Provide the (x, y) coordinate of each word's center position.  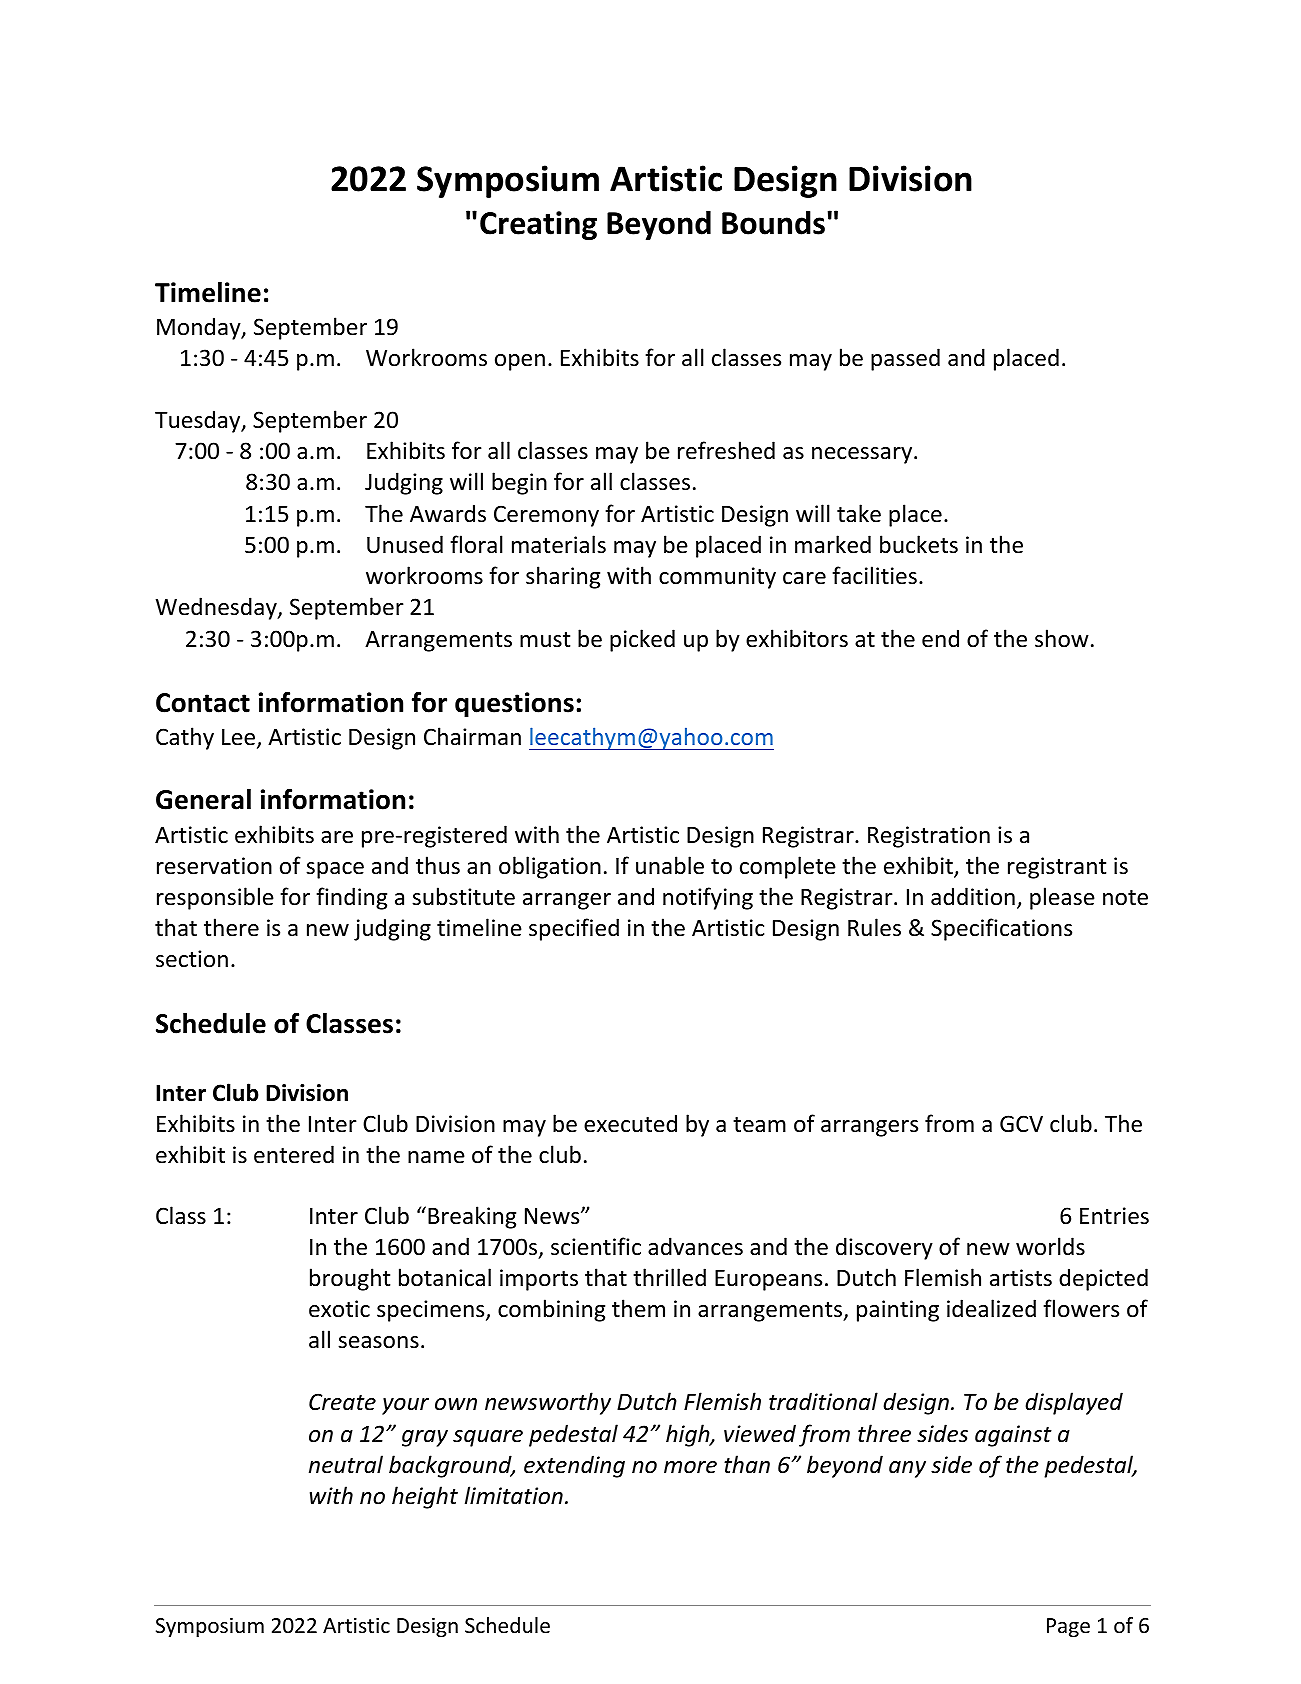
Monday (200, 328)
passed (905, 359)
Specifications (1001, 929)
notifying (708, 898)
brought (350, 1279)
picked (642, 640)
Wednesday (217, 608)
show (1062, 638)
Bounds (773, 223)
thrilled (669, 1277)
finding (351, 898)
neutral (346, 1464)
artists (1021, 1278)
